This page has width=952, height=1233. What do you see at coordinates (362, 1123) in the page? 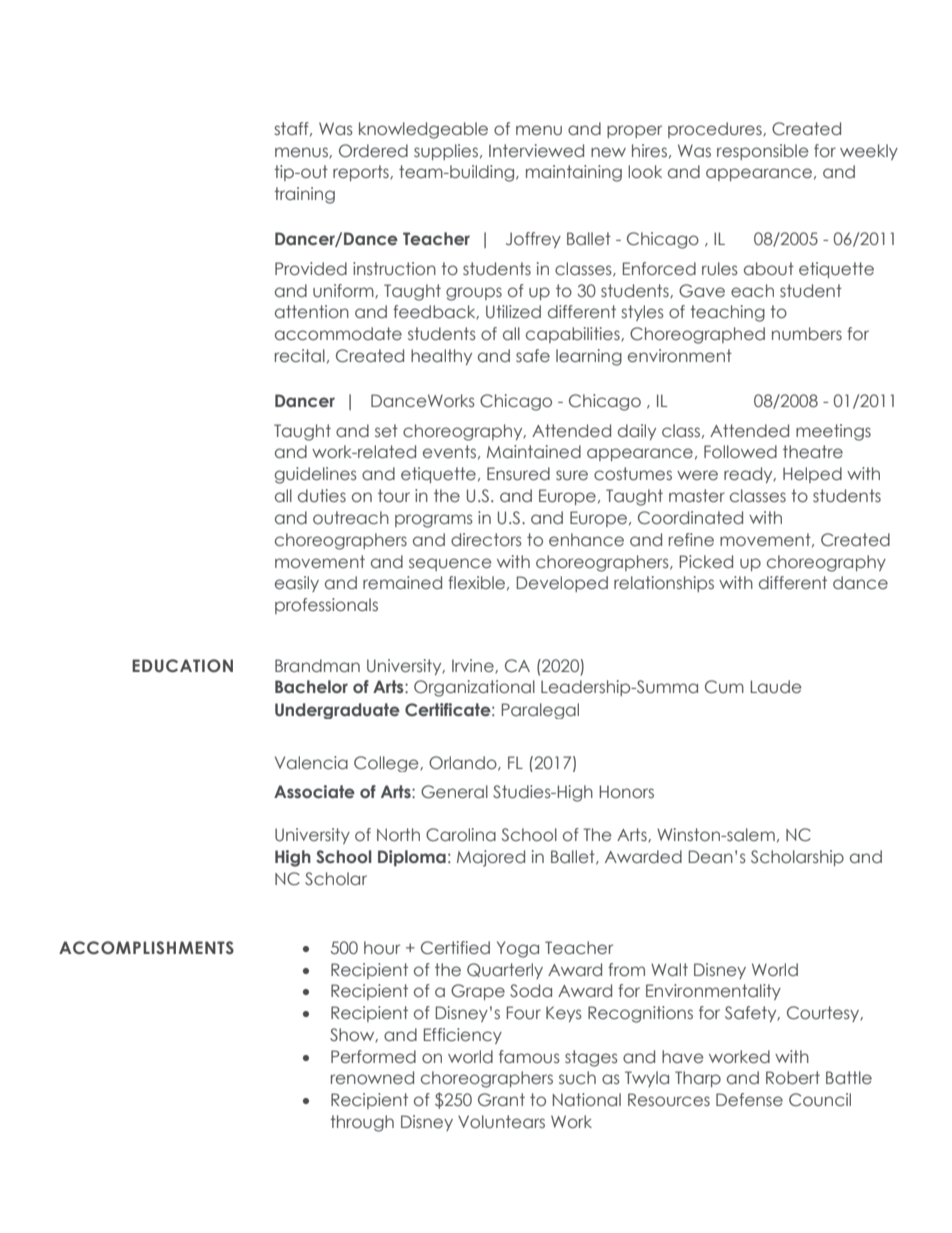
I see `through` at bounding box center [362, 1123].
